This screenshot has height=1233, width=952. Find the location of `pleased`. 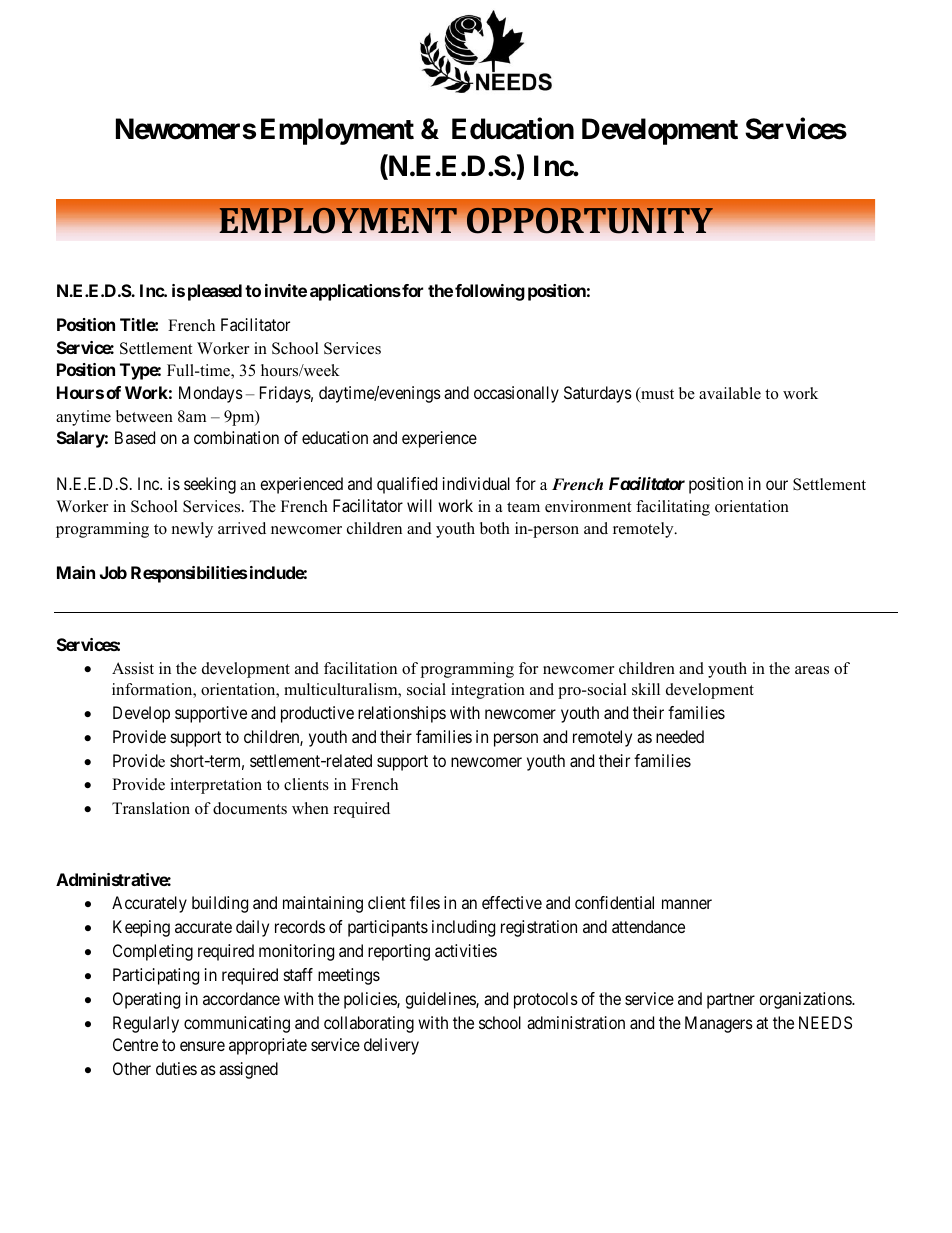

pleased is located at coordinates (215, 292).
